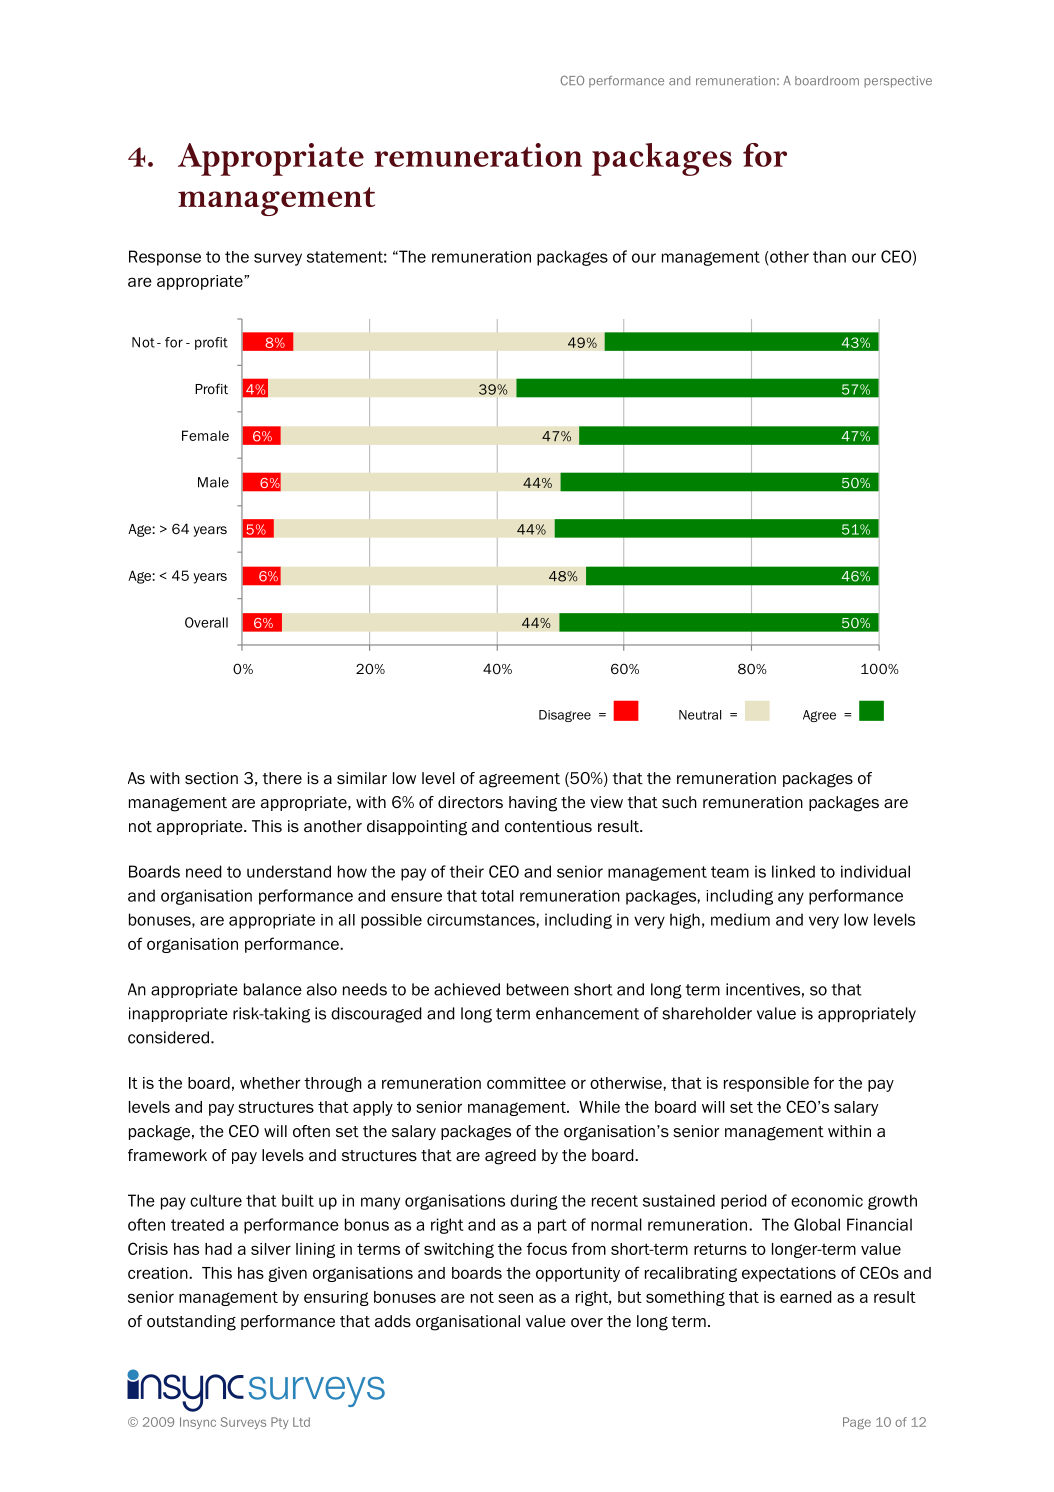  I want to click on Pty, so click(279, 1423).
